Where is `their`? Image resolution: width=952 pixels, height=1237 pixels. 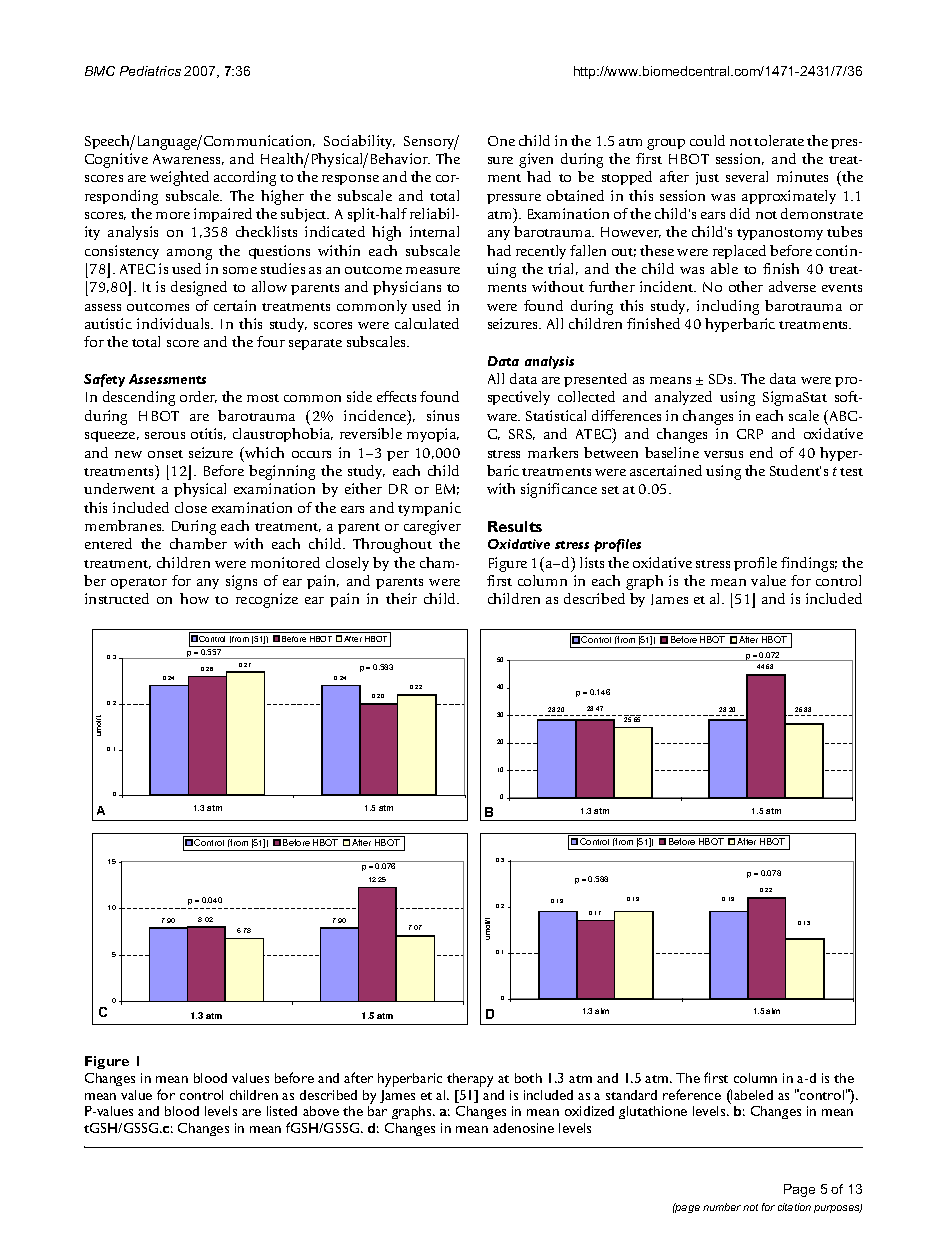 their is located at coordinates (401, 598).
